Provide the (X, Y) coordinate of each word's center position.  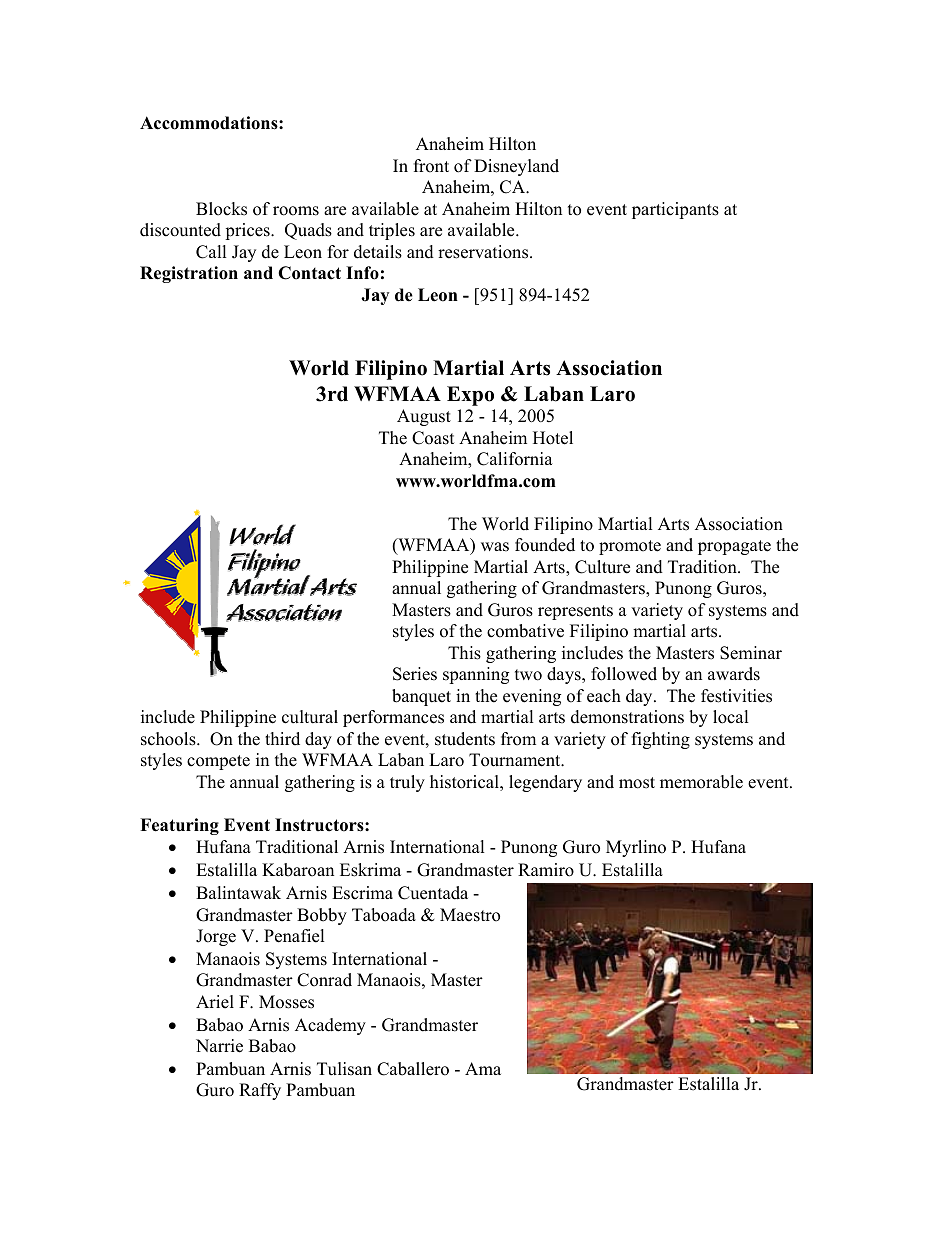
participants (675, 210)
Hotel (553, 438)
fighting (661, 740)
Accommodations (210, 123)
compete (218, 762)
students (465, 739)
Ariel (215, 1002)
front (431, 166)
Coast (433, 438)
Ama (483, 1068)
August (424, 417)
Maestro (470, 915)
